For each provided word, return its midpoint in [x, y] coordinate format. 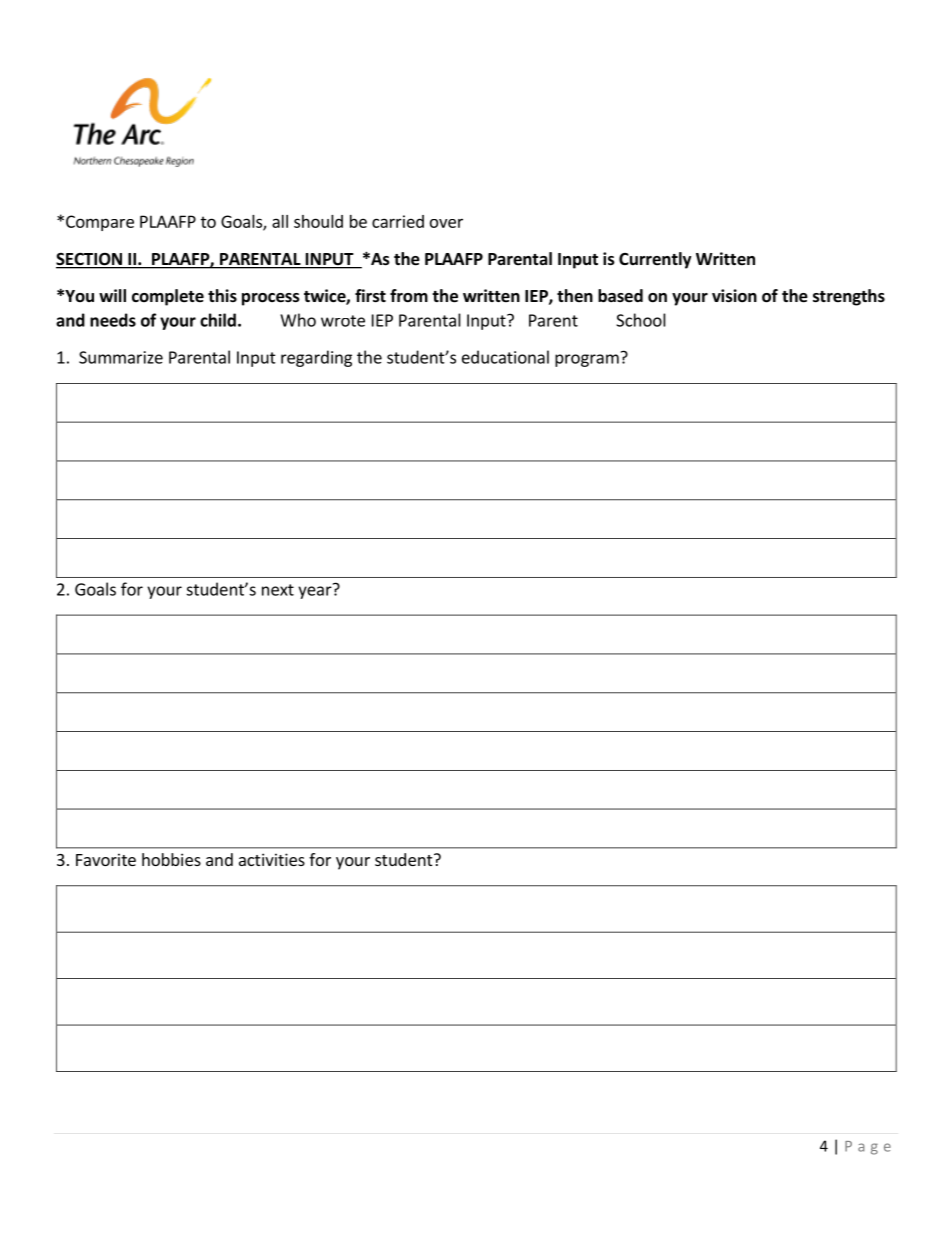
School [641, 320]
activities [272, 859]
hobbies [171, 859]
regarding [316, 358]
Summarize [121, 357]
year [316, 591]
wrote [343, 321]
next [278, 590]
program [587, 360]
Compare [100, 223]
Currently [655, 260]
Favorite [106, 859]
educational [505, 357]
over [446, 223]
